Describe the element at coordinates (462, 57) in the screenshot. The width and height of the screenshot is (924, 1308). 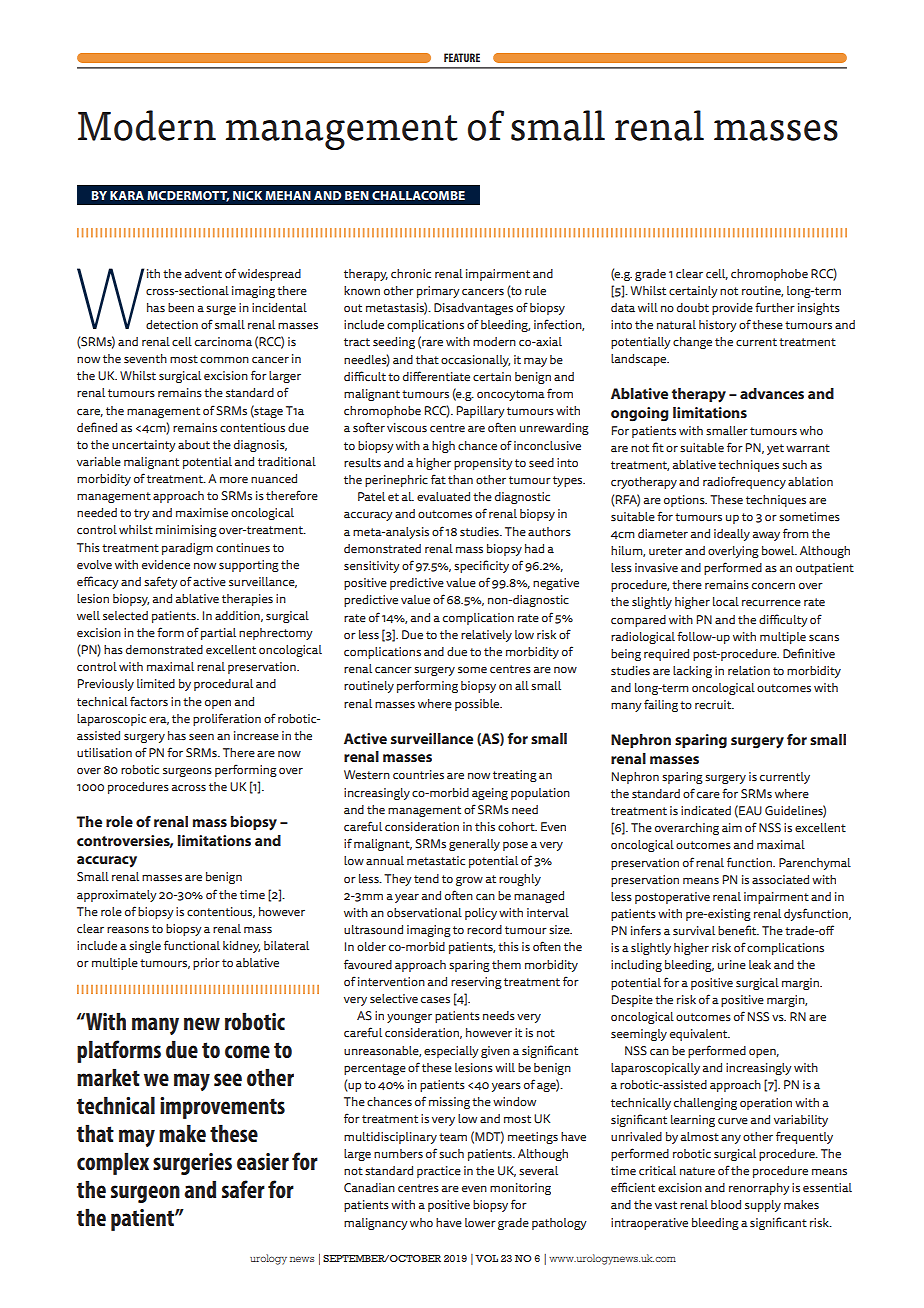
I see `FEATURE` at that location.
